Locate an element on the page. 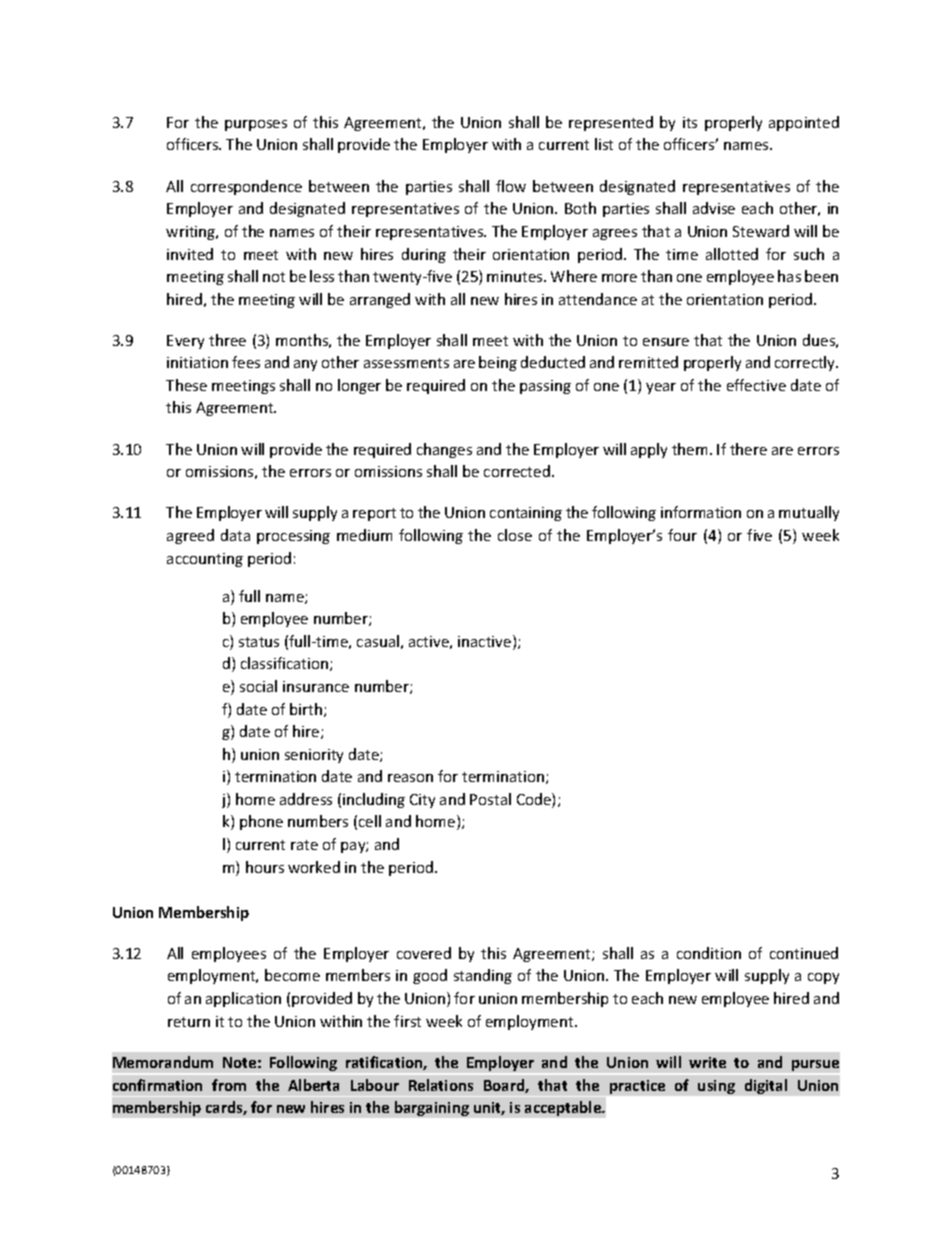 This image has height=1233, width=952. phone is located at coordinates (261, 822).
